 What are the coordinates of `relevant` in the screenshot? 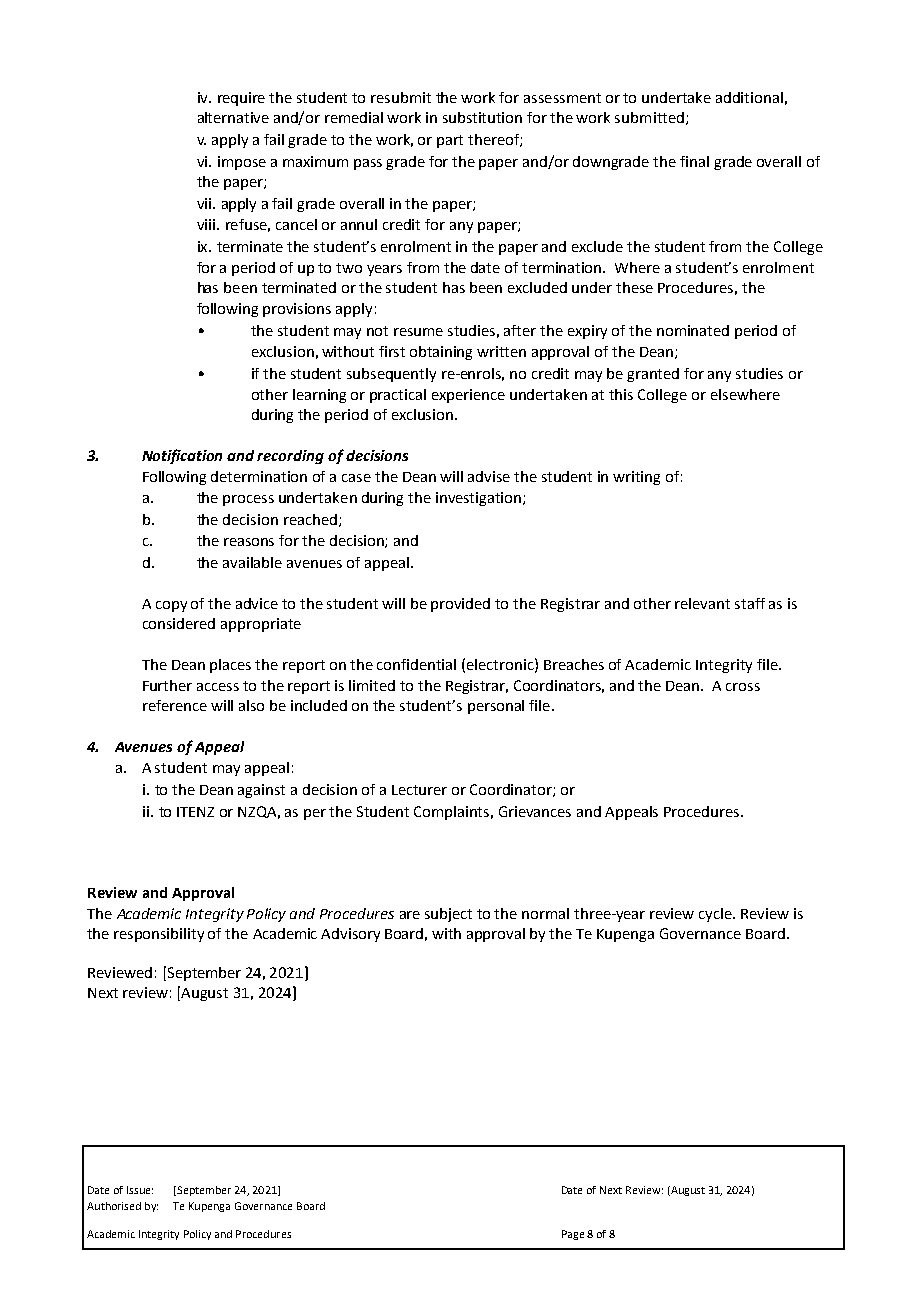 It's located at (702, 603).
